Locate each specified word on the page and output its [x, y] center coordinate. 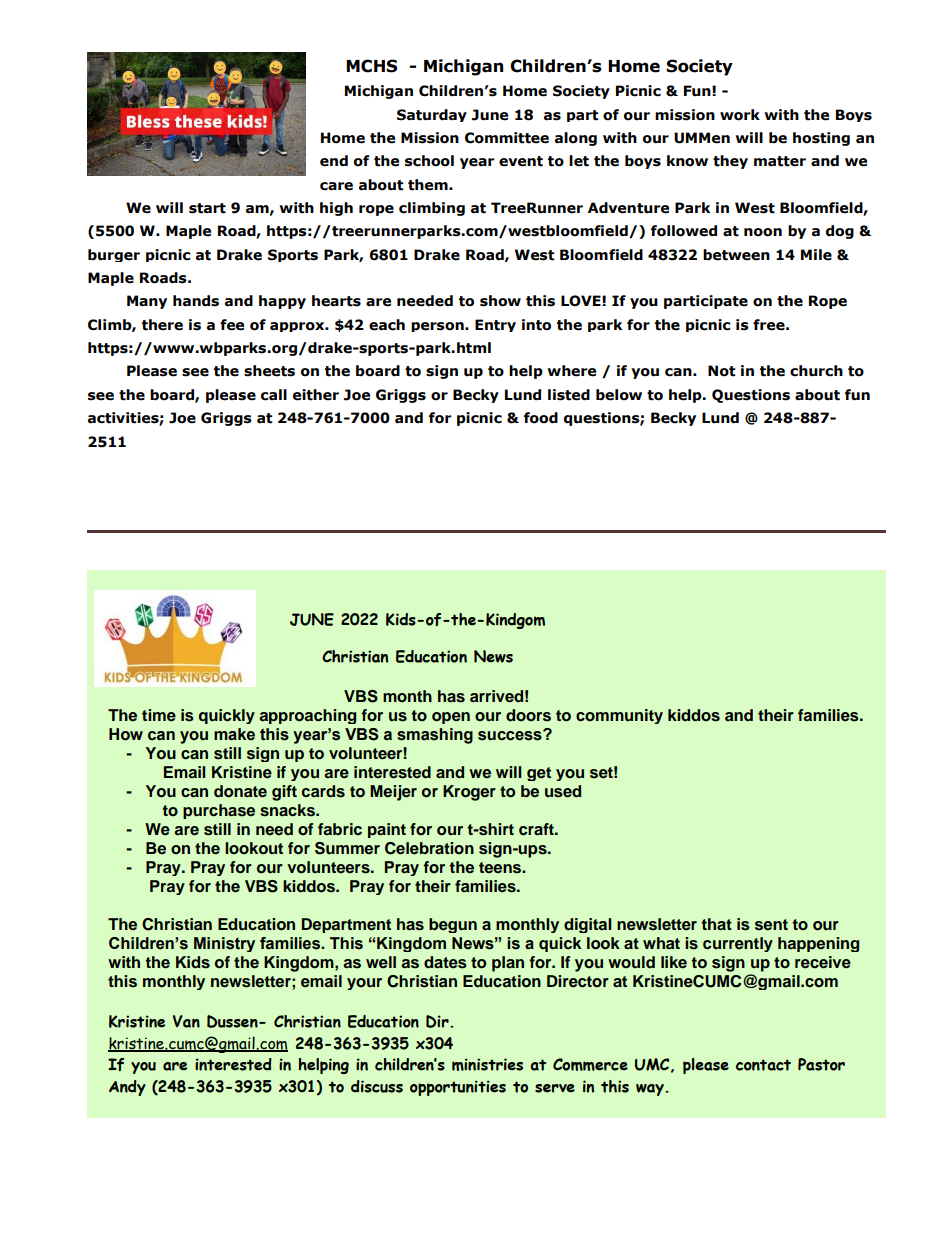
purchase [219, 811]
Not [722, 371]
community [619, 716]
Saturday [432, 115]
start [207, 208]
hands [196, 301]
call [274, 395]
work [740, 115]
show [500, 301]
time [159, 715]
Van [186, 1021]
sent [771, 925]
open [451, 718]
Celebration [429, 848]
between [736, 255]
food [541, 418]
